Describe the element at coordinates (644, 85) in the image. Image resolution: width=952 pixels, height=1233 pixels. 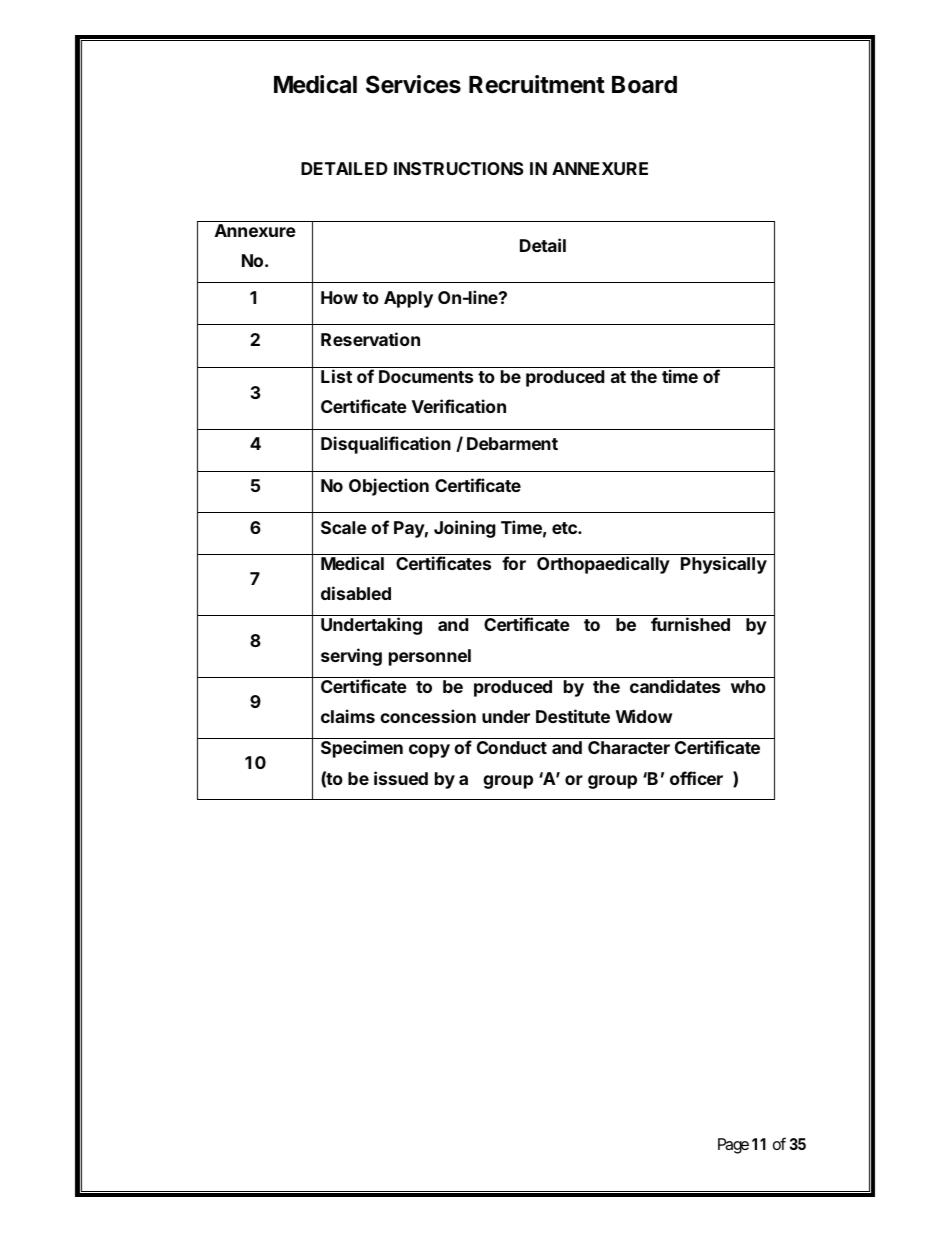
I see `Board` at that location.
